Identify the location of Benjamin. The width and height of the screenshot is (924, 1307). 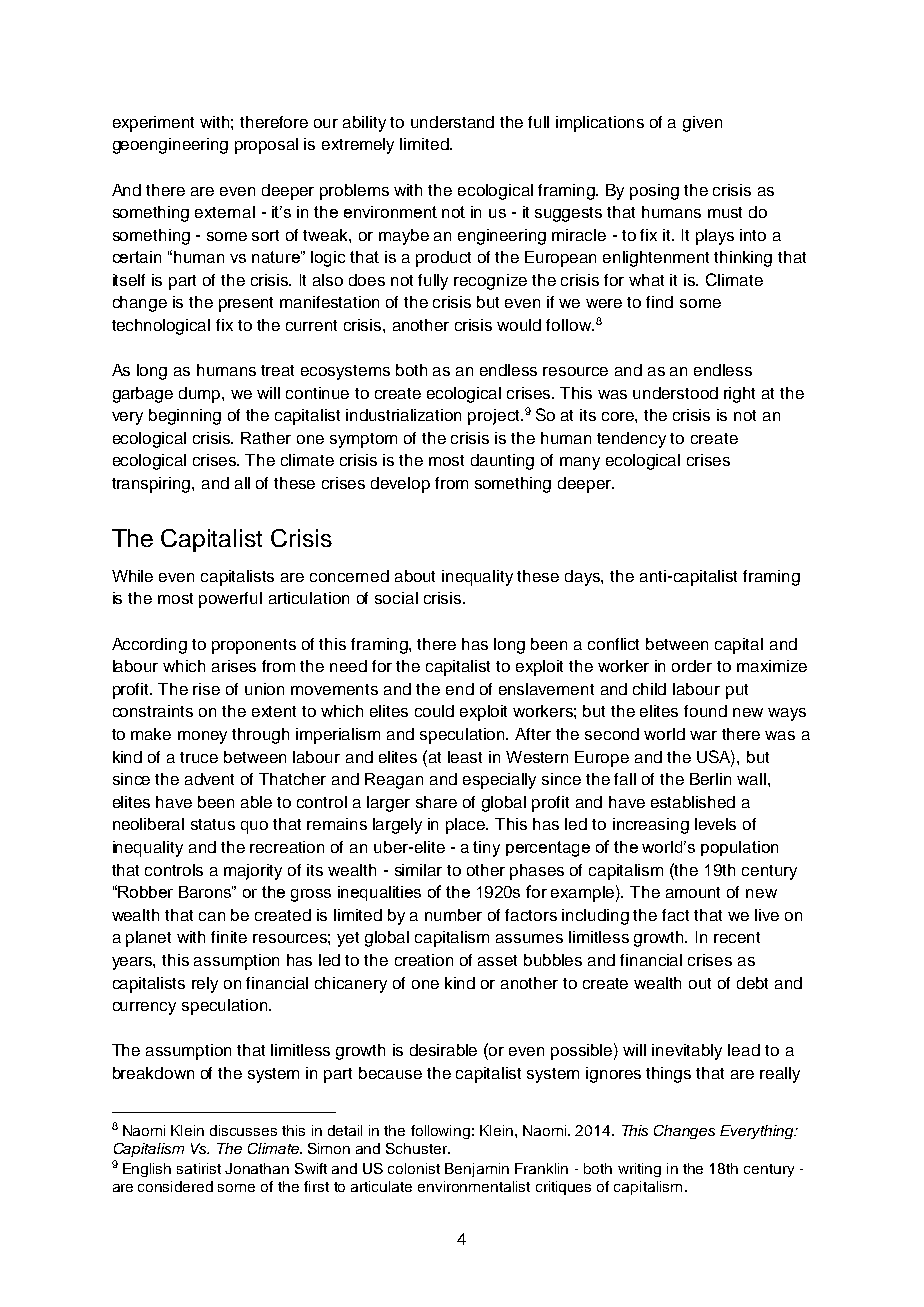
(477, 1170).
